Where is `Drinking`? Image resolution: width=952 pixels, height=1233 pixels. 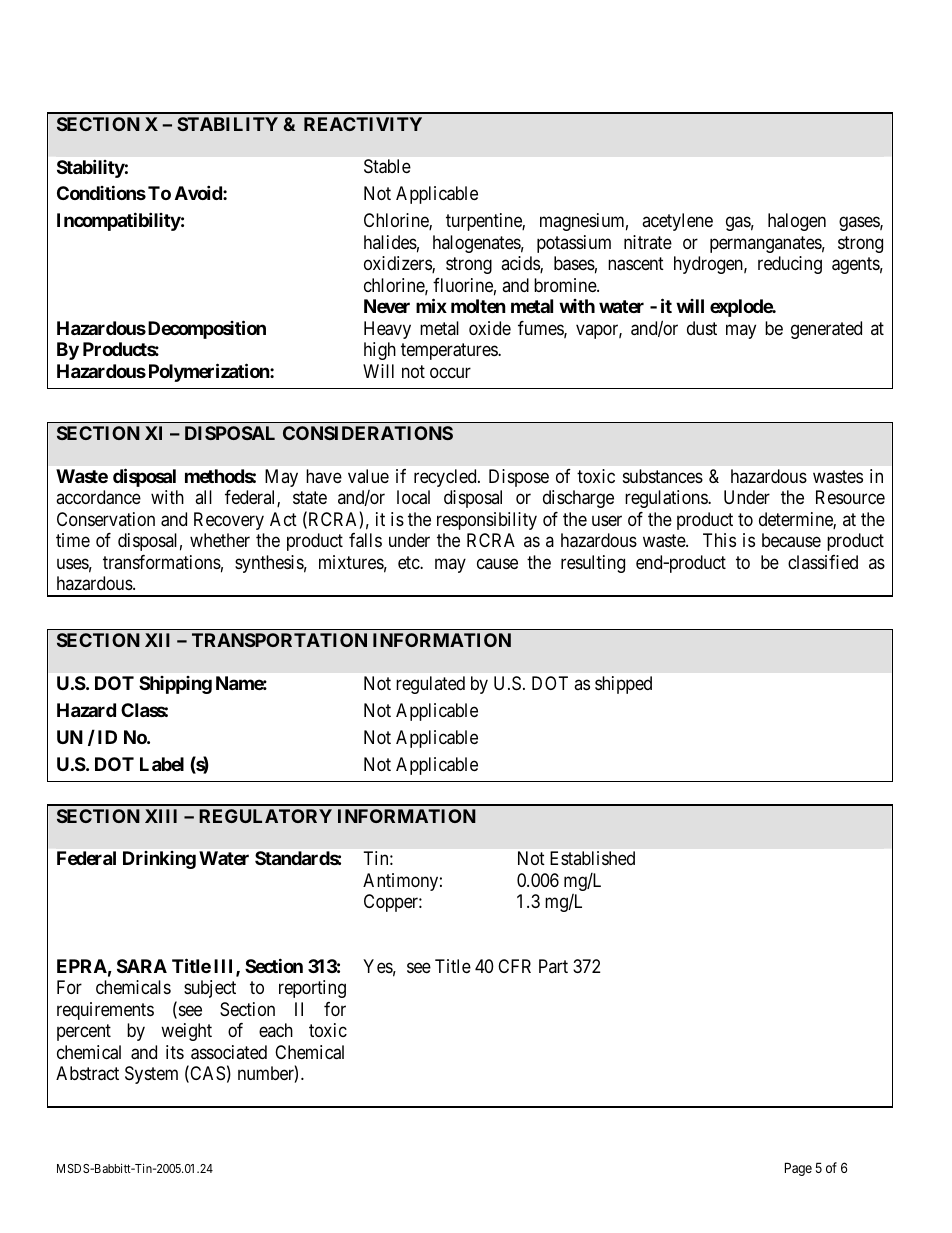 Drinking is located at coordinates (159, 860).
